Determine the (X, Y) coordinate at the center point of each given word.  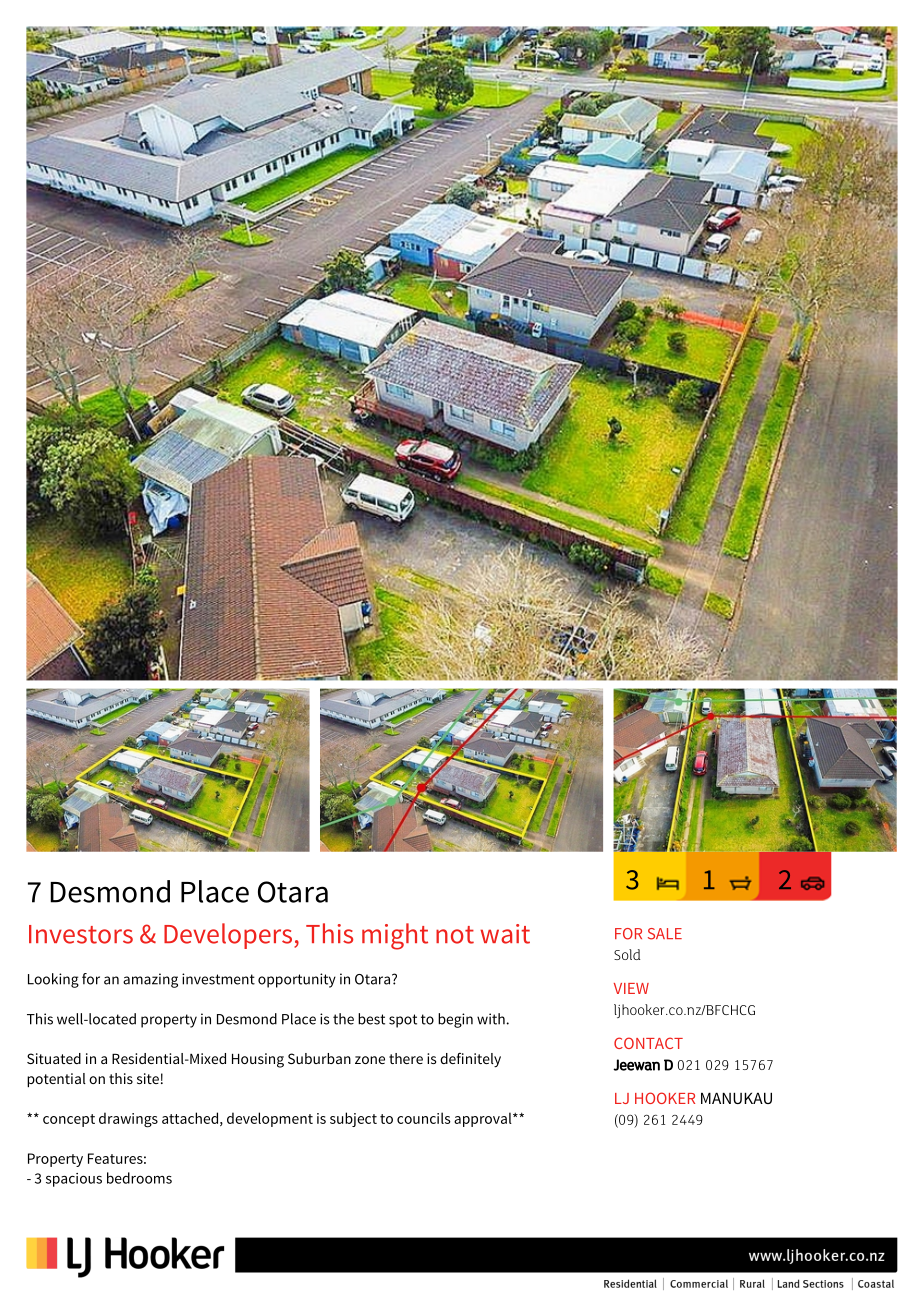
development (270, 1119)
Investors (81, 934)
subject (353, 1119)
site (148, 1078)
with (492, 1019)
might (395, 936)
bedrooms (139, 1178)
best (371, 1019)
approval (484, 1119)
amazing (150, 980)
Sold (627, 954)
